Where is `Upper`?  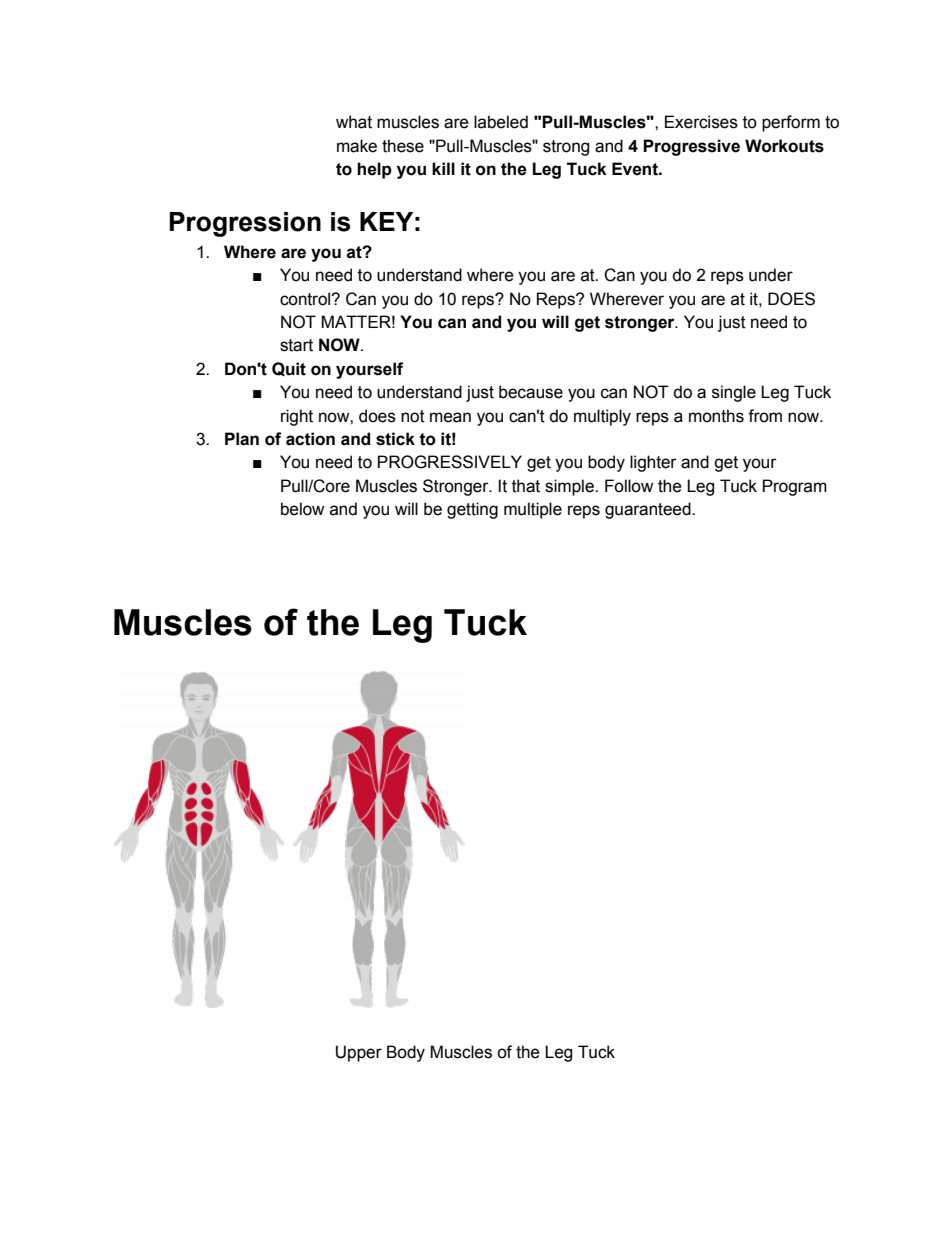 Upper is located at coordinates (359, 1053).
